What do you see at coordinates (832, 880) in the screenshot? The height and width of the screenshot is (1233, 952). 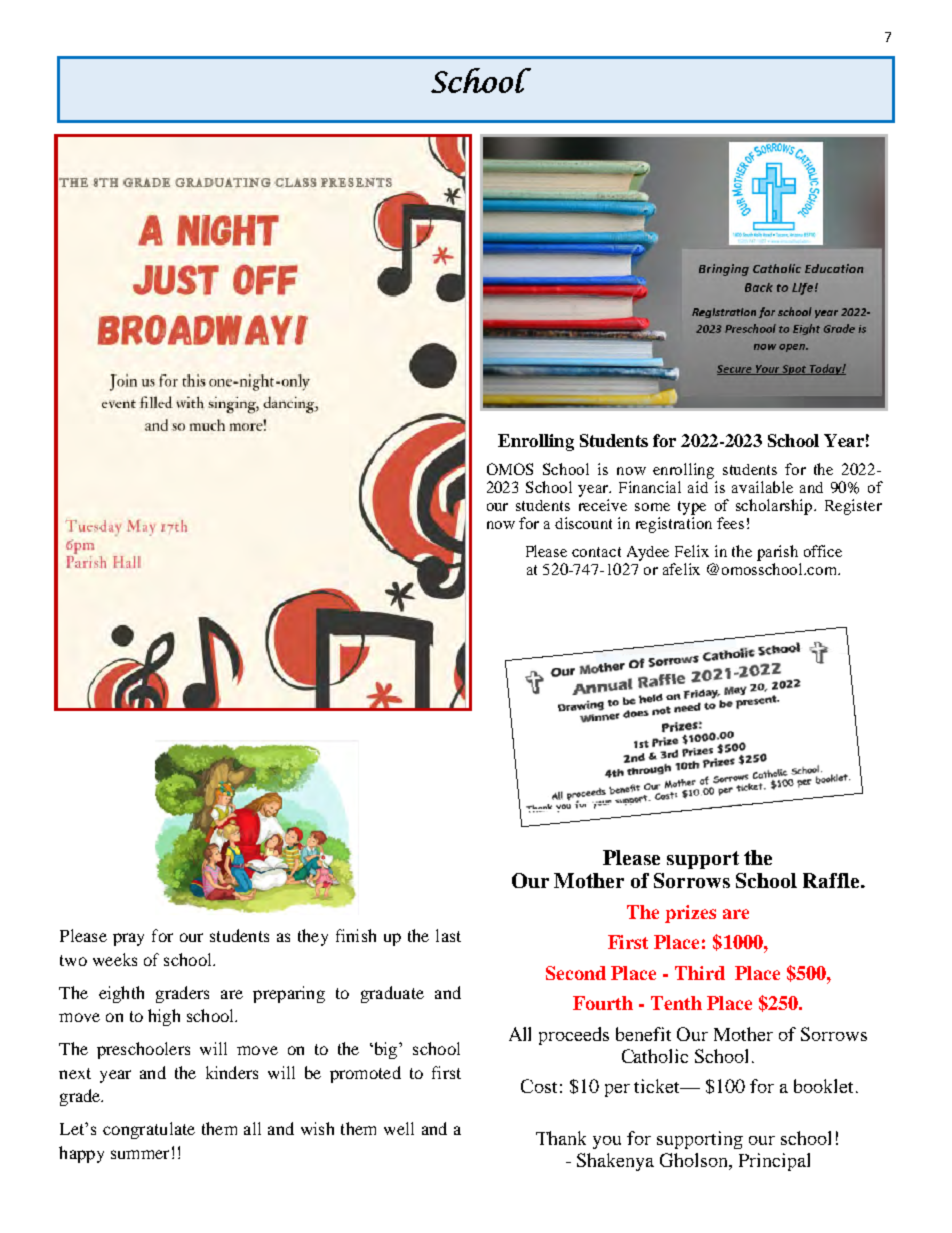 I see `Raffle` at bounding box center [832, 880].
